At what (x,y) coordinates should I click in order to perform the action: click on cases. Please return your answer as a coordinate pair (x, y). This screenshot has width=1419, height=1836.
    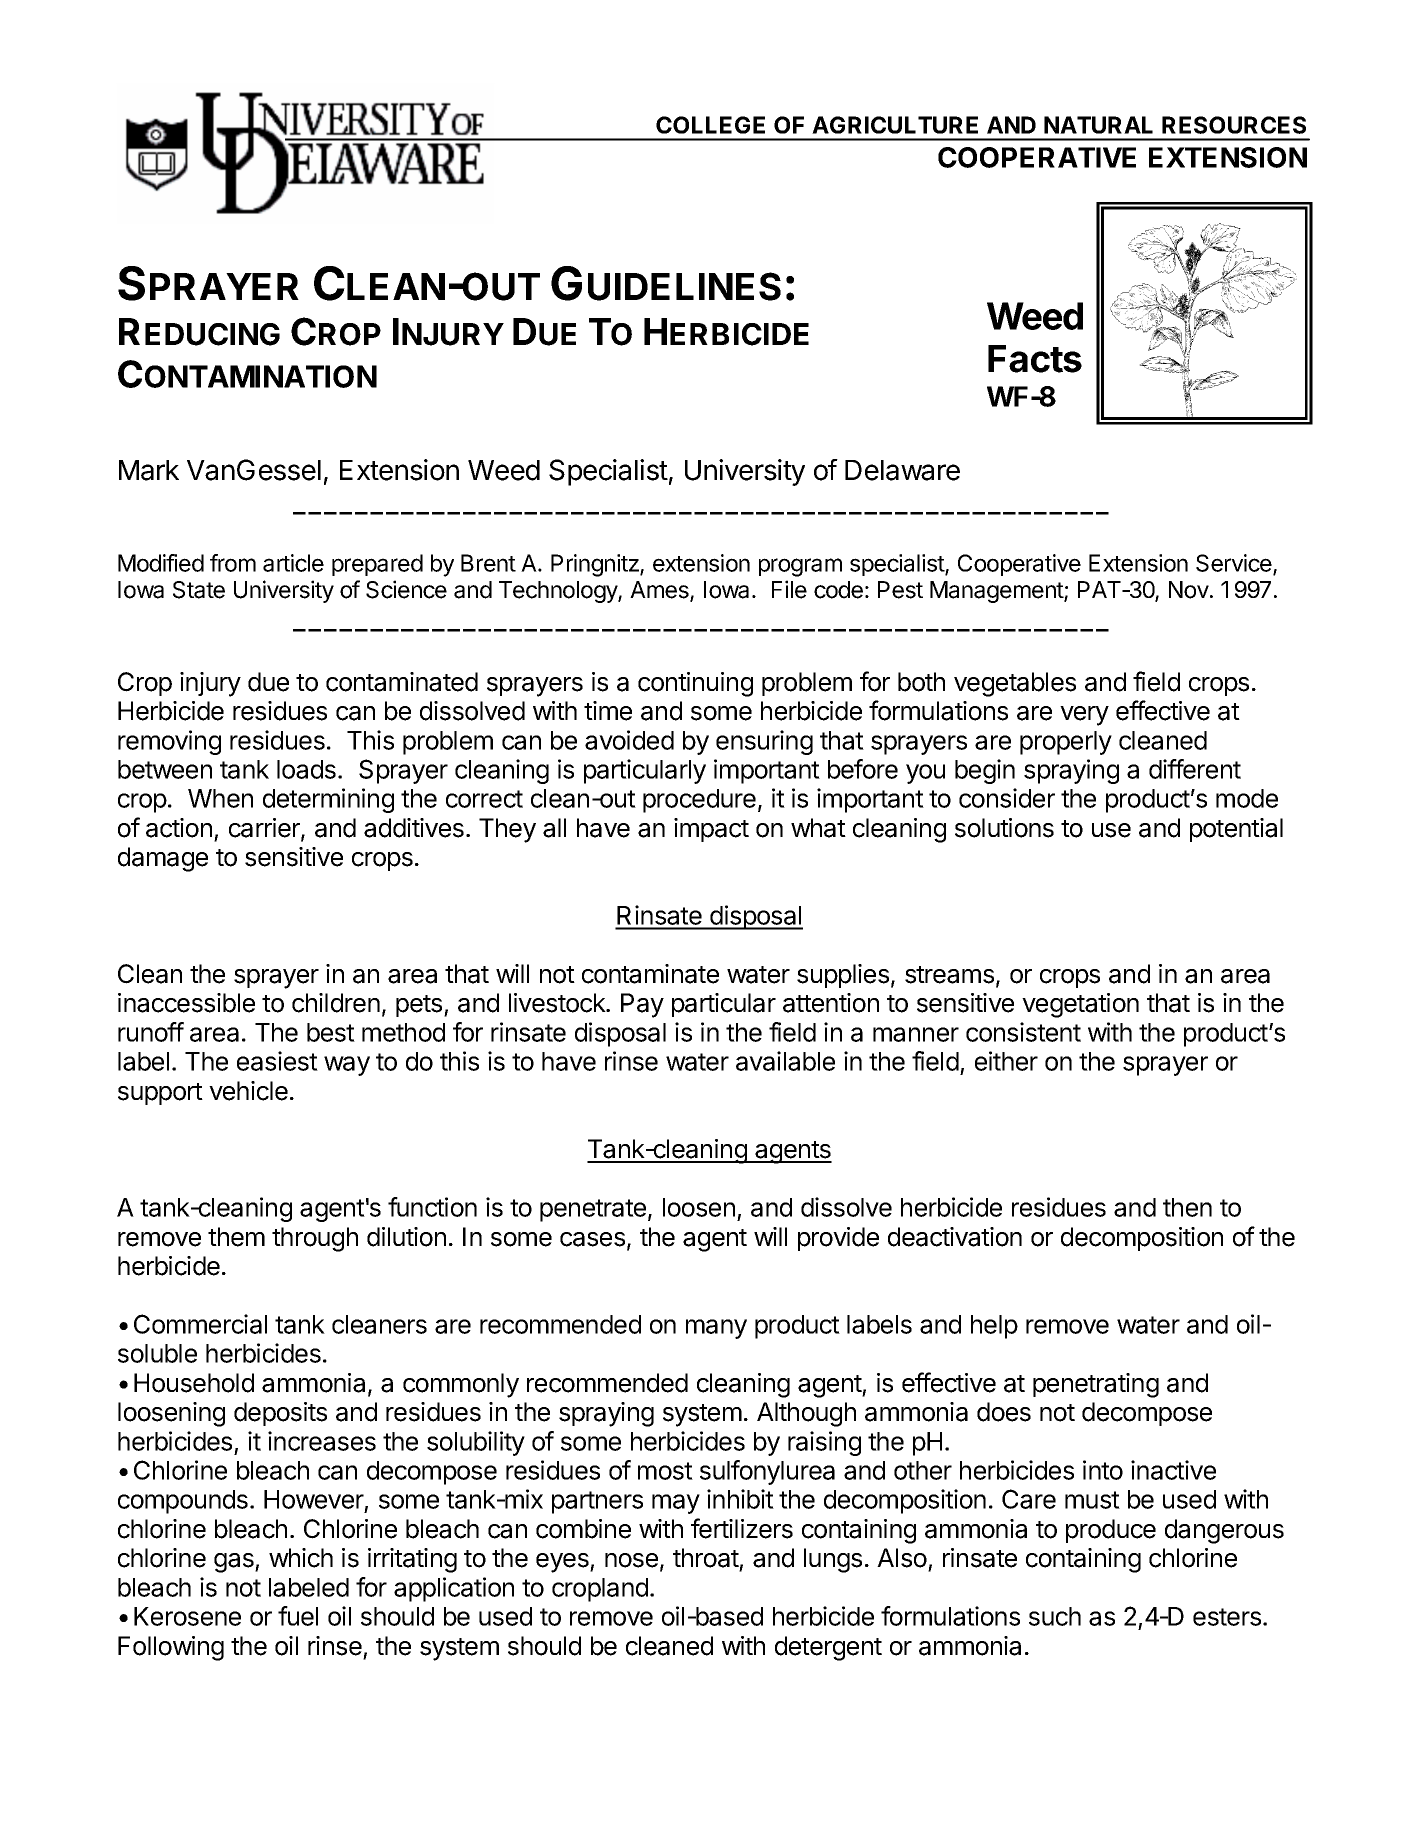
    Looking at the image, I should click on (592, 1239).
